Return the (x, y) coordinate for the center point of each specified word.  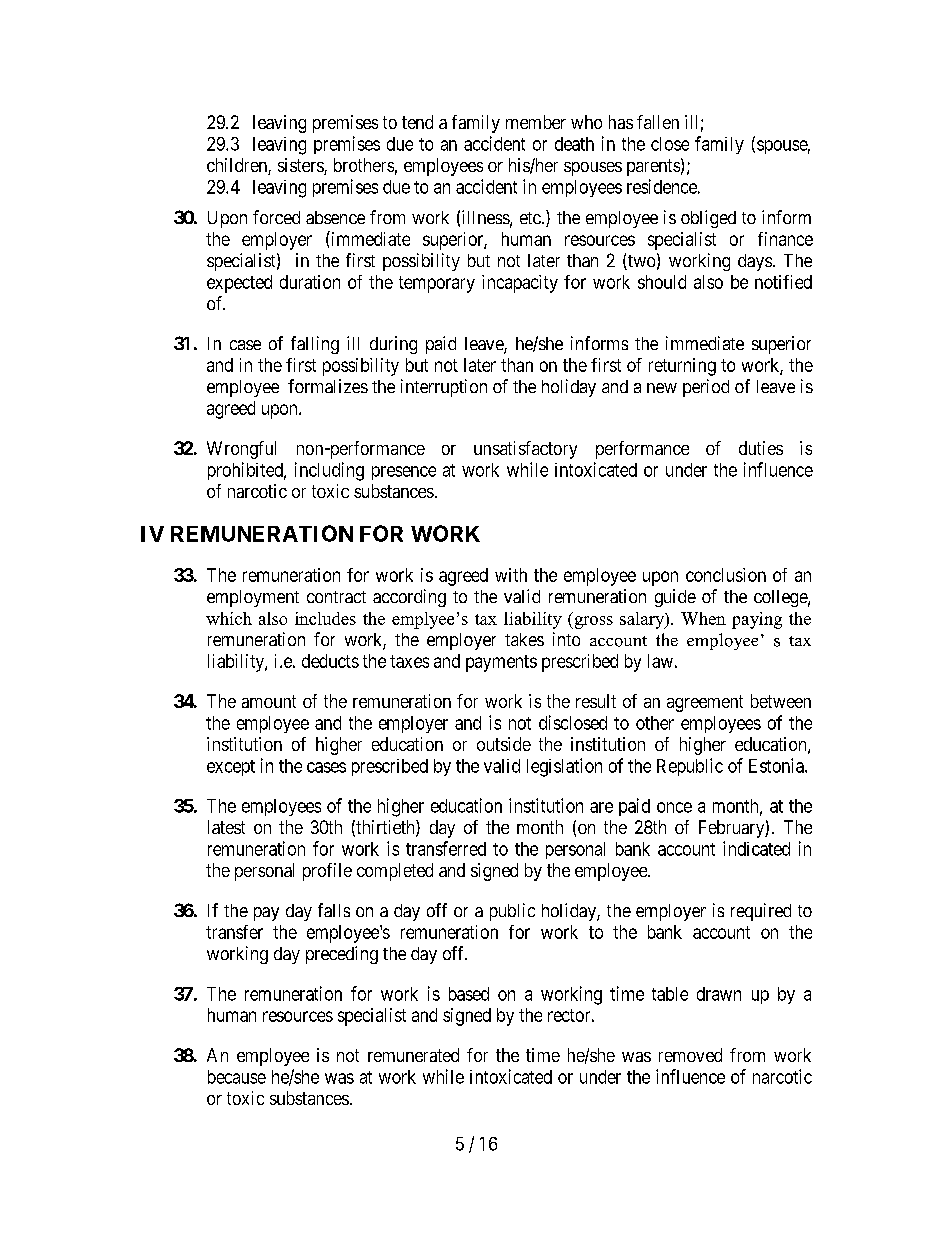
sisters (301, 166)
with (511, 575)
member (536, 122)
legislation (564, 767)
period (706, 388)
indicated (756, 848)
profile (327, 872)
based (469, 994)
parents (653, 167)
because (237, 1077)
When (703, 618)
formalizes (328, 386)
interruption (444, 388)
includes (325, 618)
